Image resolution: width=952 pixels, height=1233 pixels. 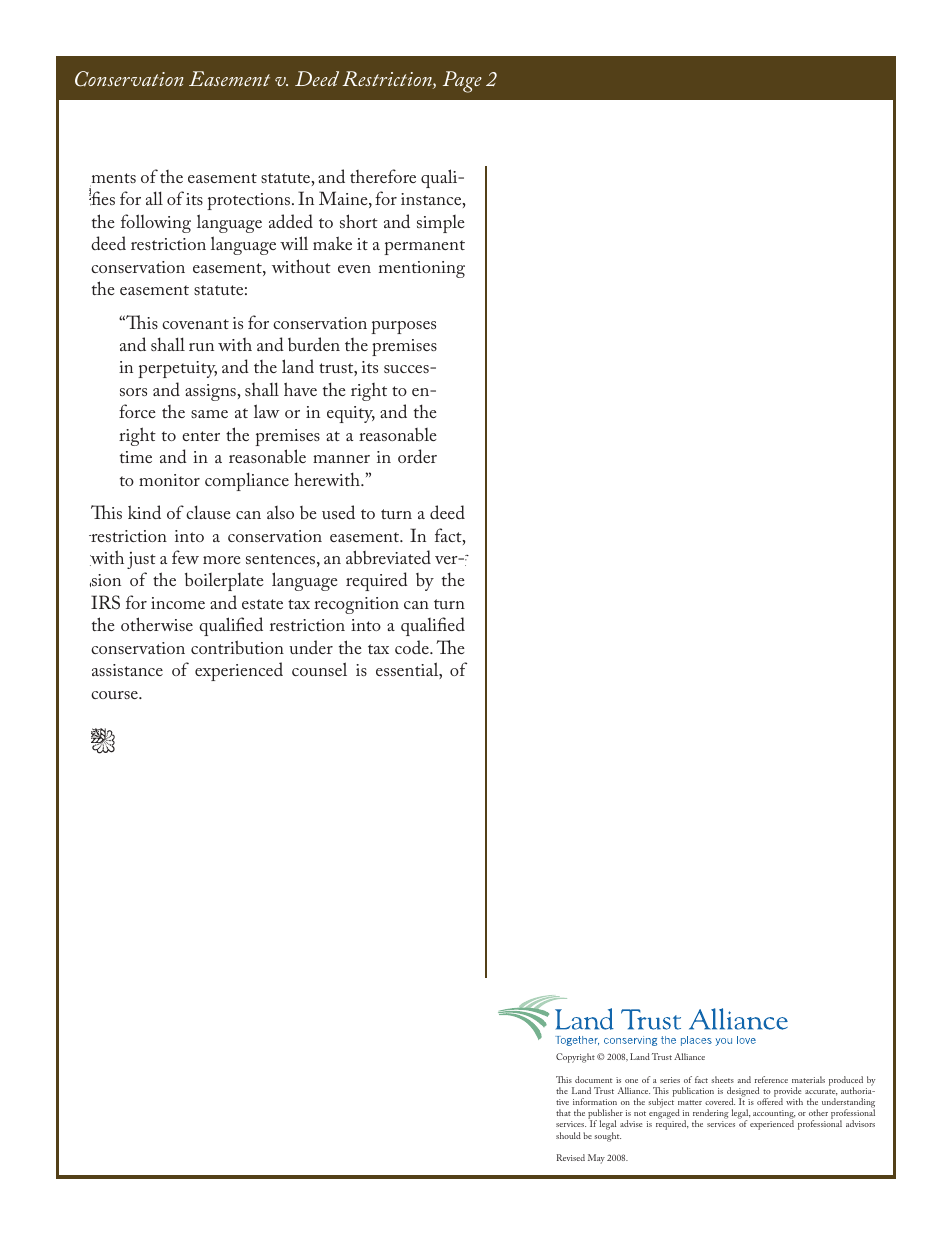 What do you see at coordinates (417, 456) in the image?
I see `order` at bounding box center [417, 456].
